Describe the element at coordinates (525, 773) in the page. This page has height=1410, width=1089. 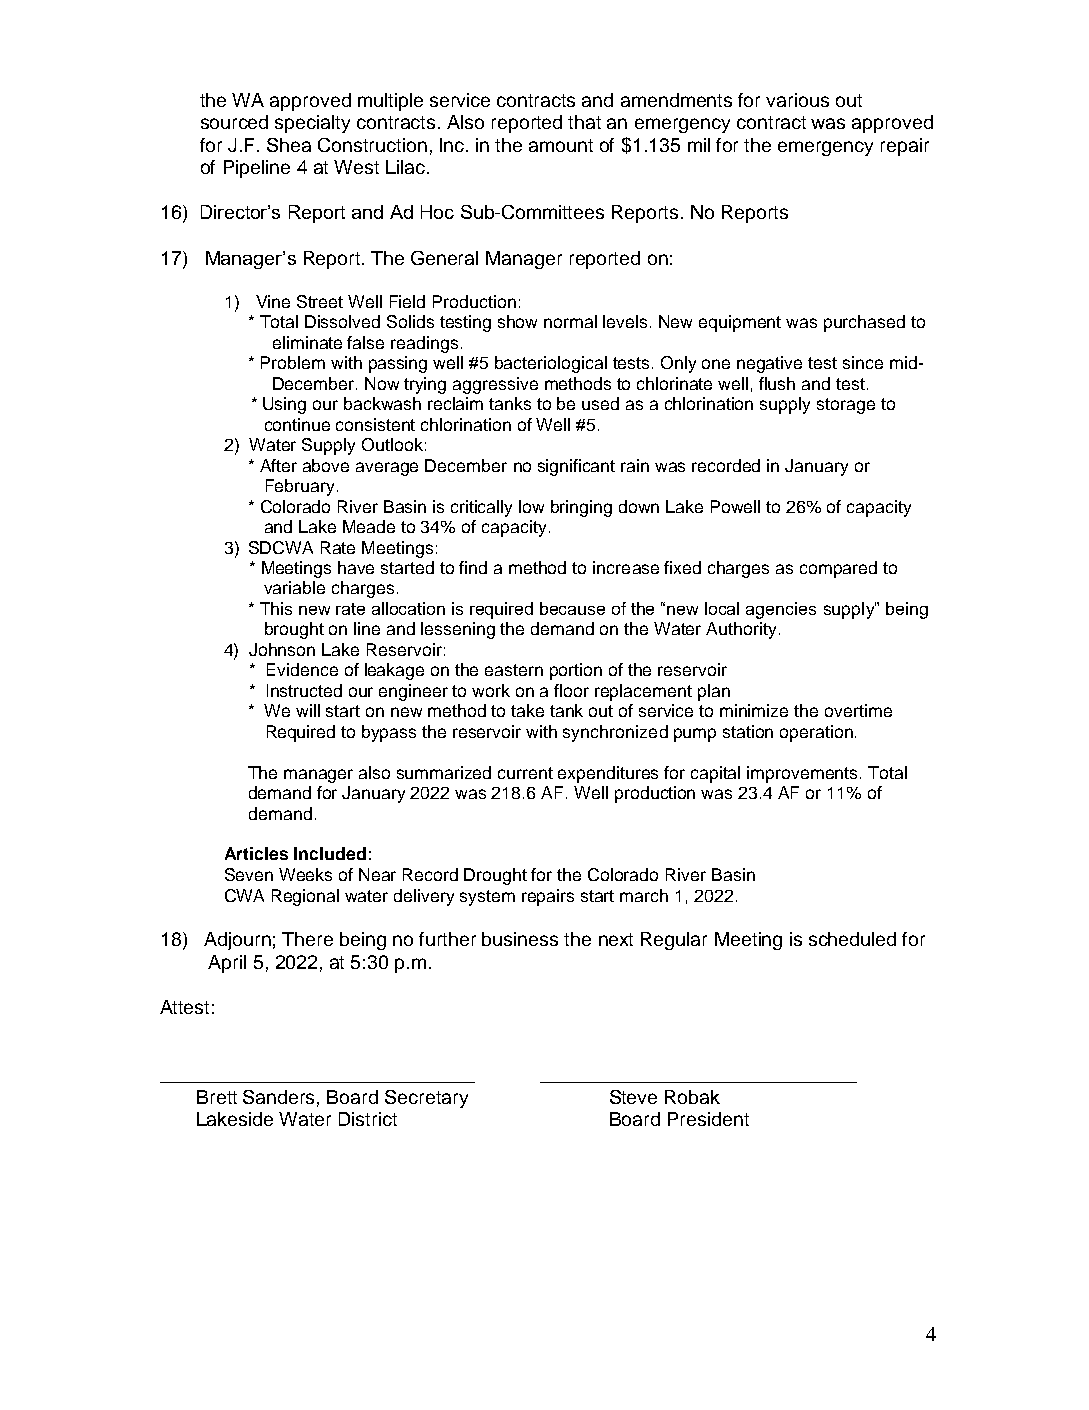
I see `current` at that location.
